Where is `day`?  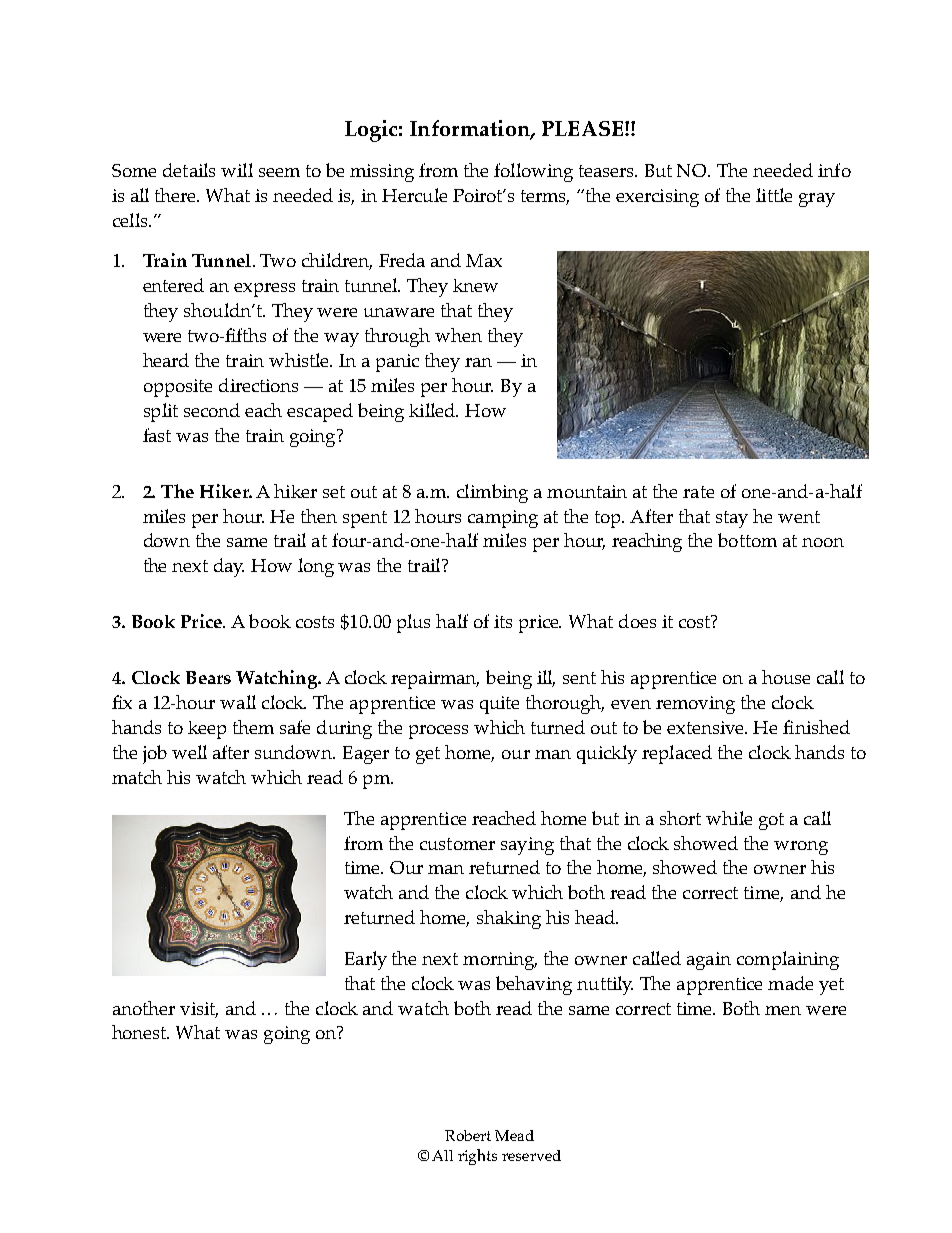
day is located at coordinates (229, 567).
